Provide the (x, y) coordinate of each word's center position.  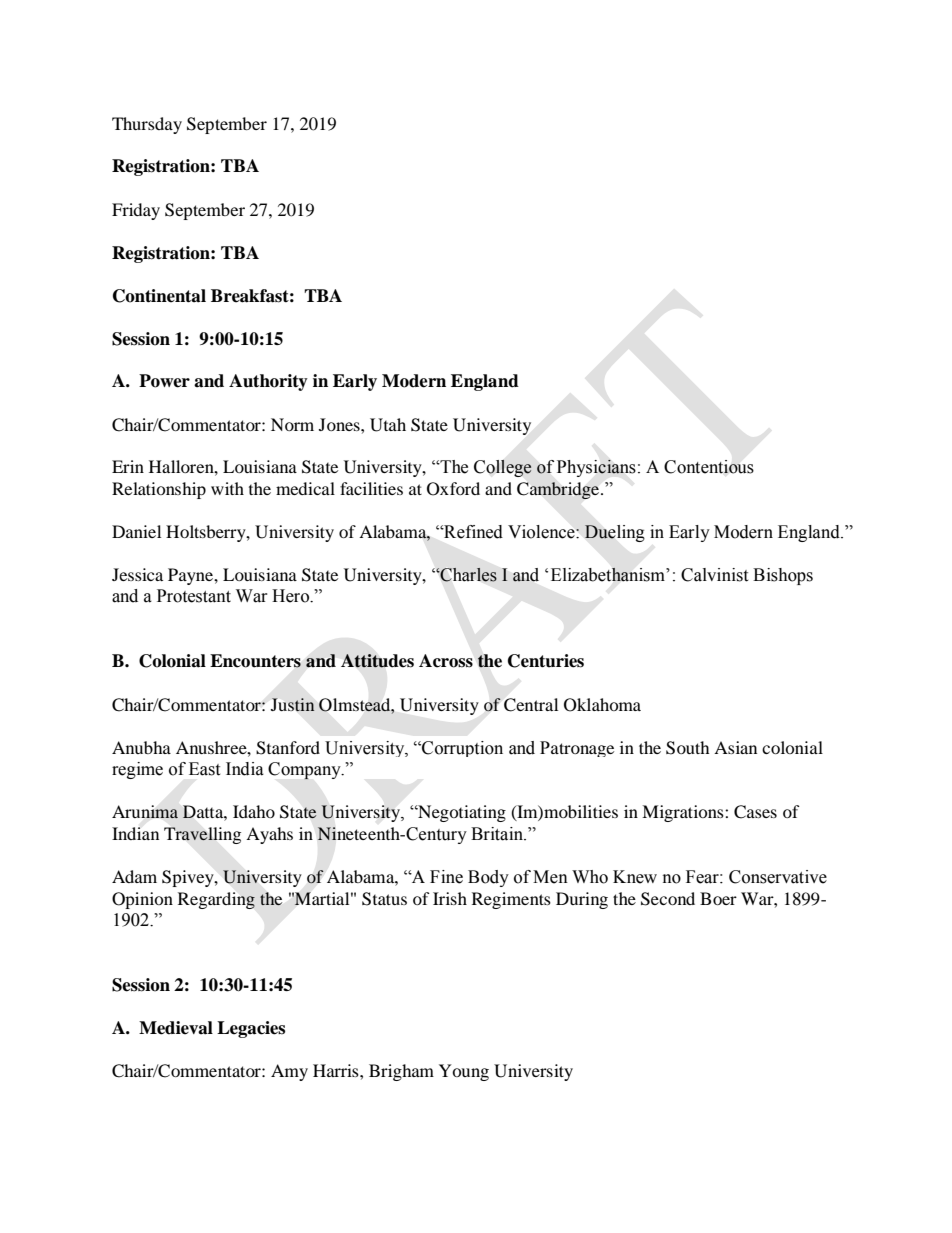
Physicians (596, 468)
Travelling (202, 835)
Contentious (709, 467)
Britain (498, 834)
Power (164, 381)
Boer (718, 898)
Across (446, 661)
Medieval (176, 1028)
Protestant (194, 596)
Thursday (147, 125)
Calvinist (714, 575)
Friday (136, 211)
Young (464, 1072)
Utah (388, 425)
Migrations (684, 813)
